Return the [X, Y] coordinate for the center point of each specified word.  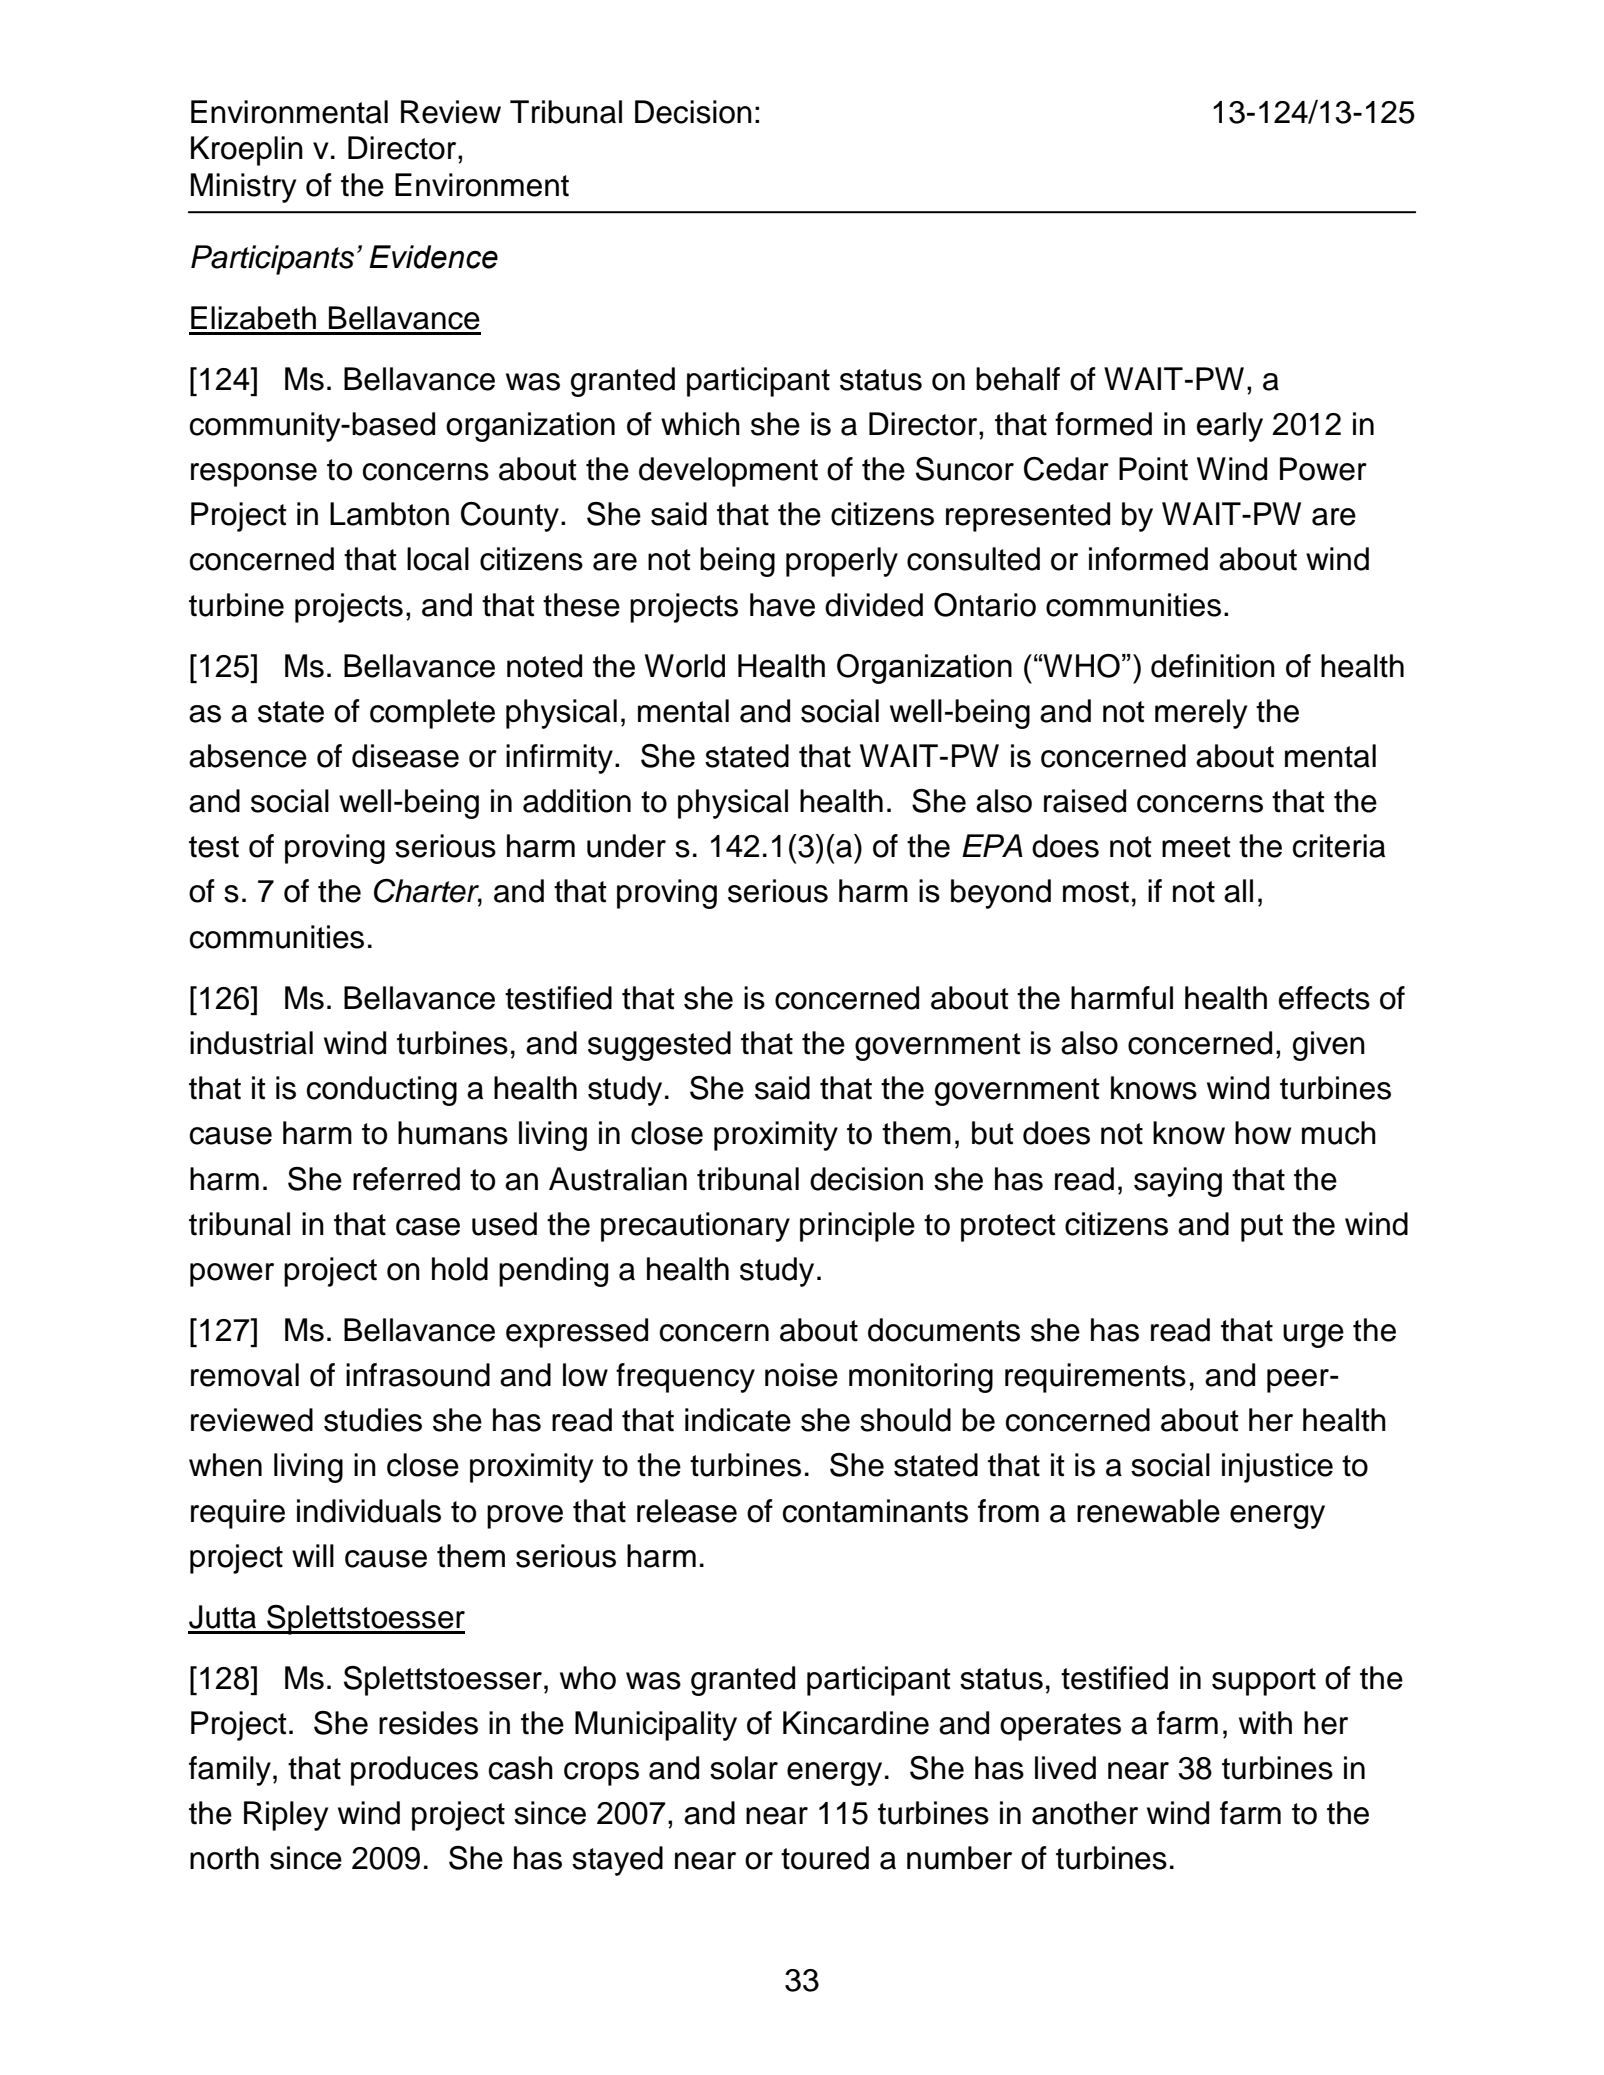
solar [744, 1768]
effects [1324, 998]
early [1230, 427]
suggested [659, 1046]
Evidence [433, 257]
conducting [382, 1091]
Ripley [286, 1816]
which [700, 424]
